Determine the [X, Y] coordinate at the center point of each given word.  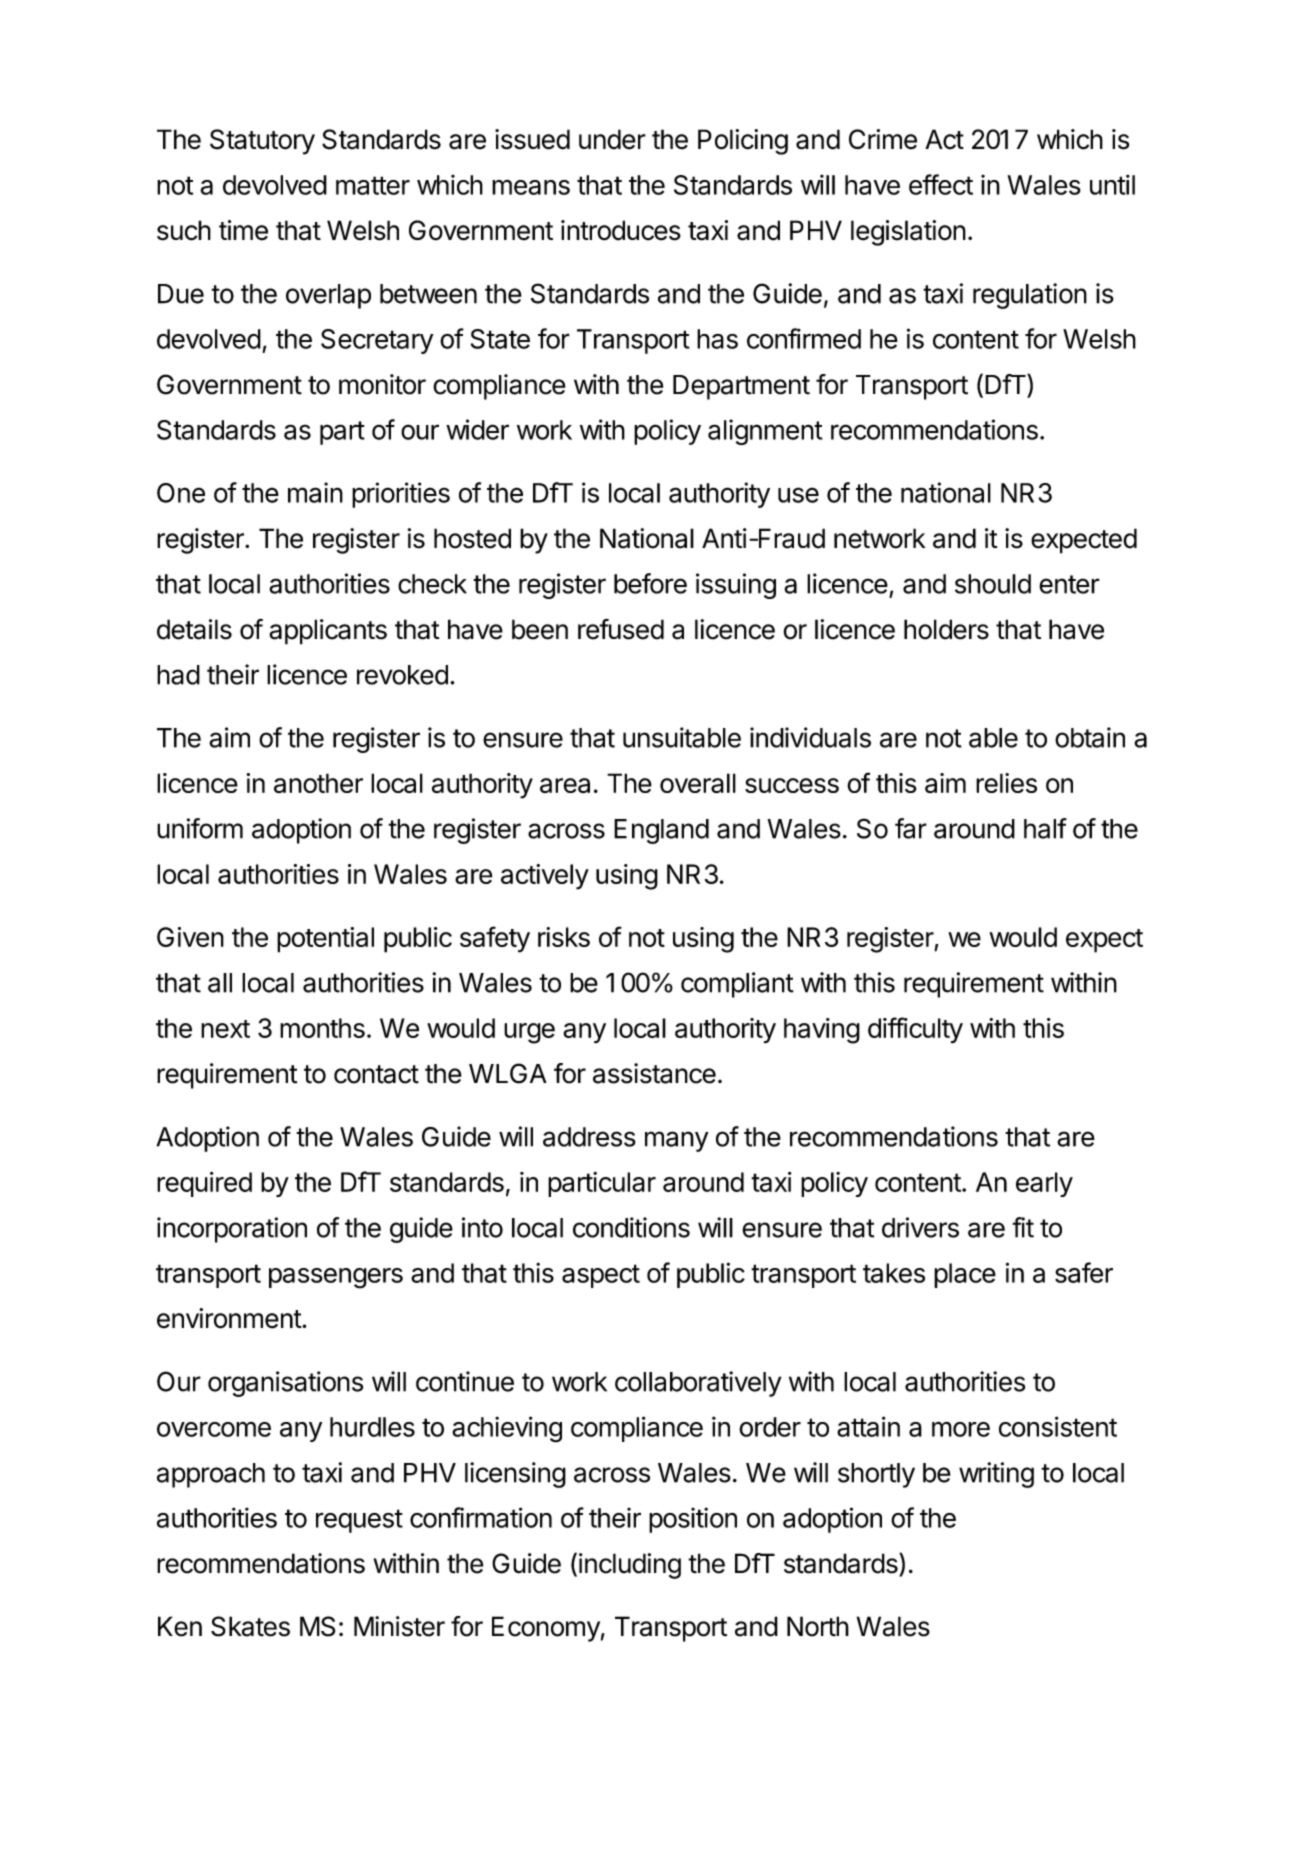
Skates [250, 1626]
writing [996, 1475]
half [1045, 828]
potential [325, 940]
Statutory [262, 142]
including [630, 1566]
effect [941, 184]
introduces [621, 230]
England [661, 831]
